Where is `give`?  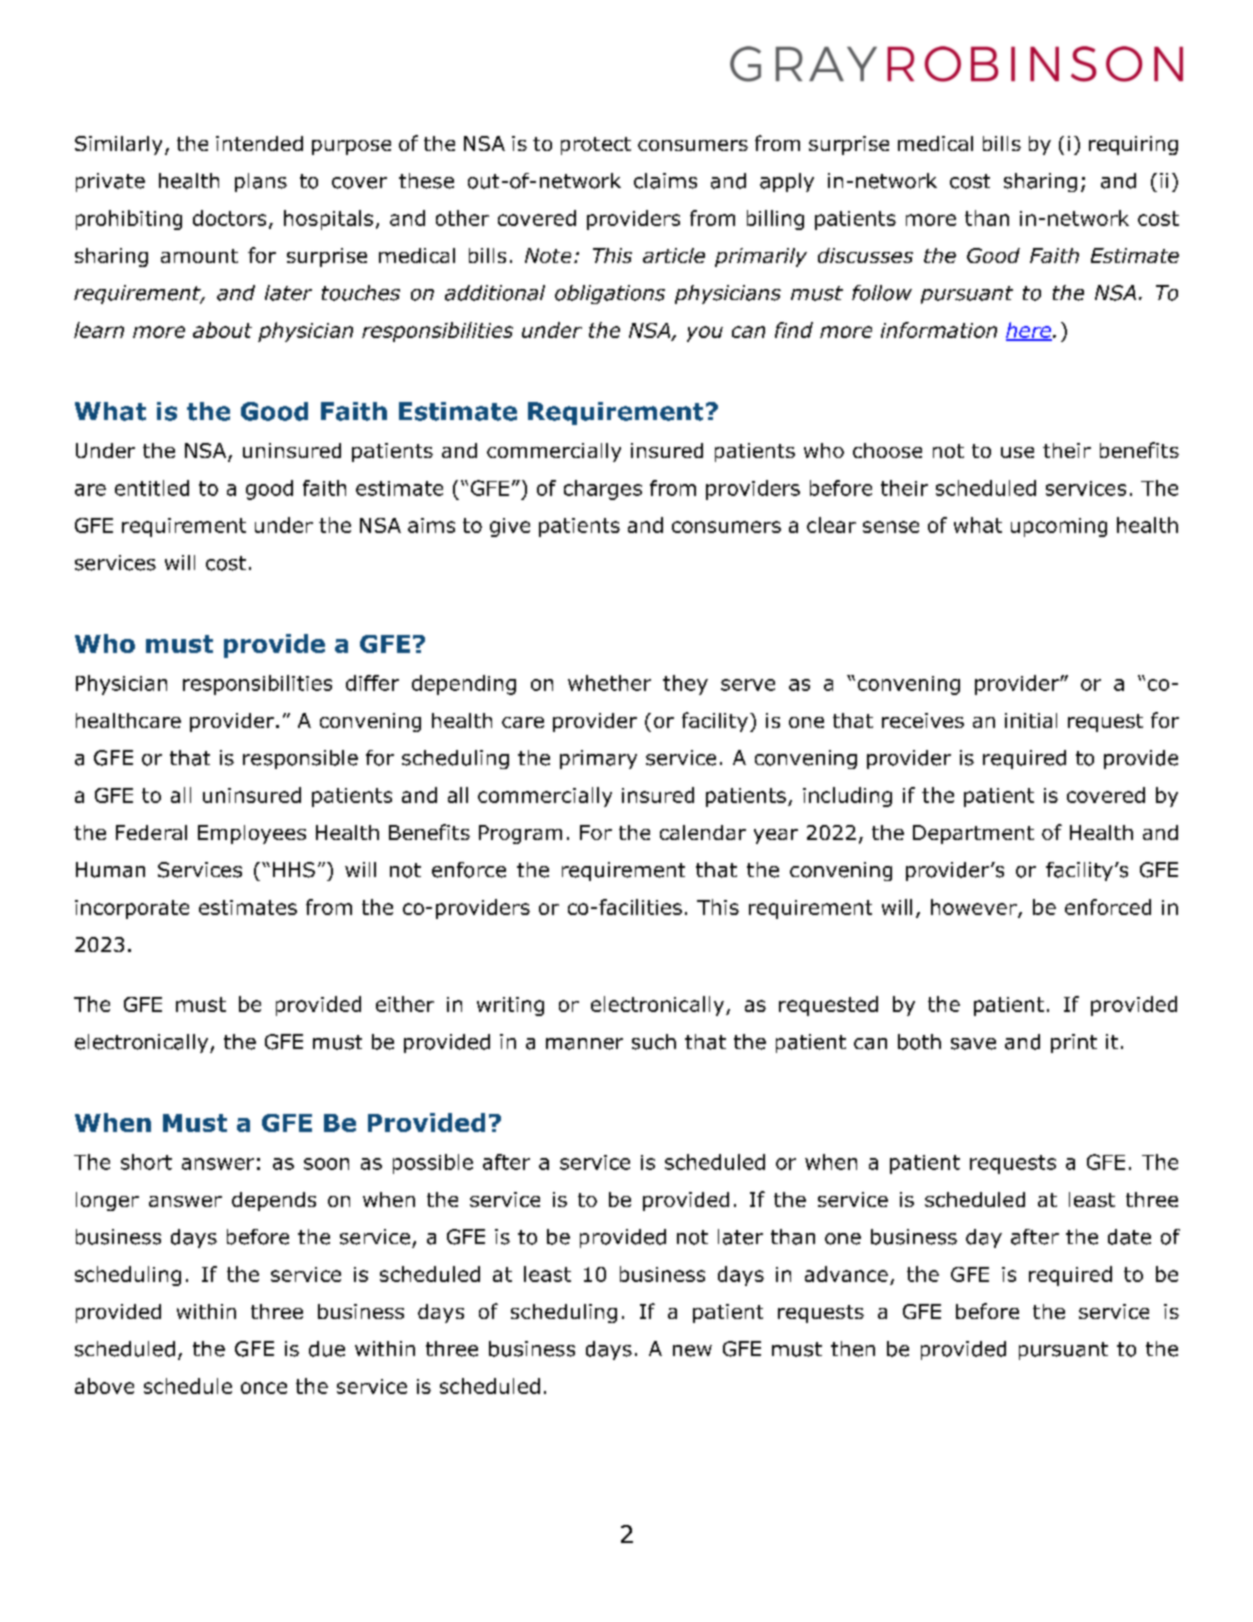
give is located at coordinates (510, 527).
